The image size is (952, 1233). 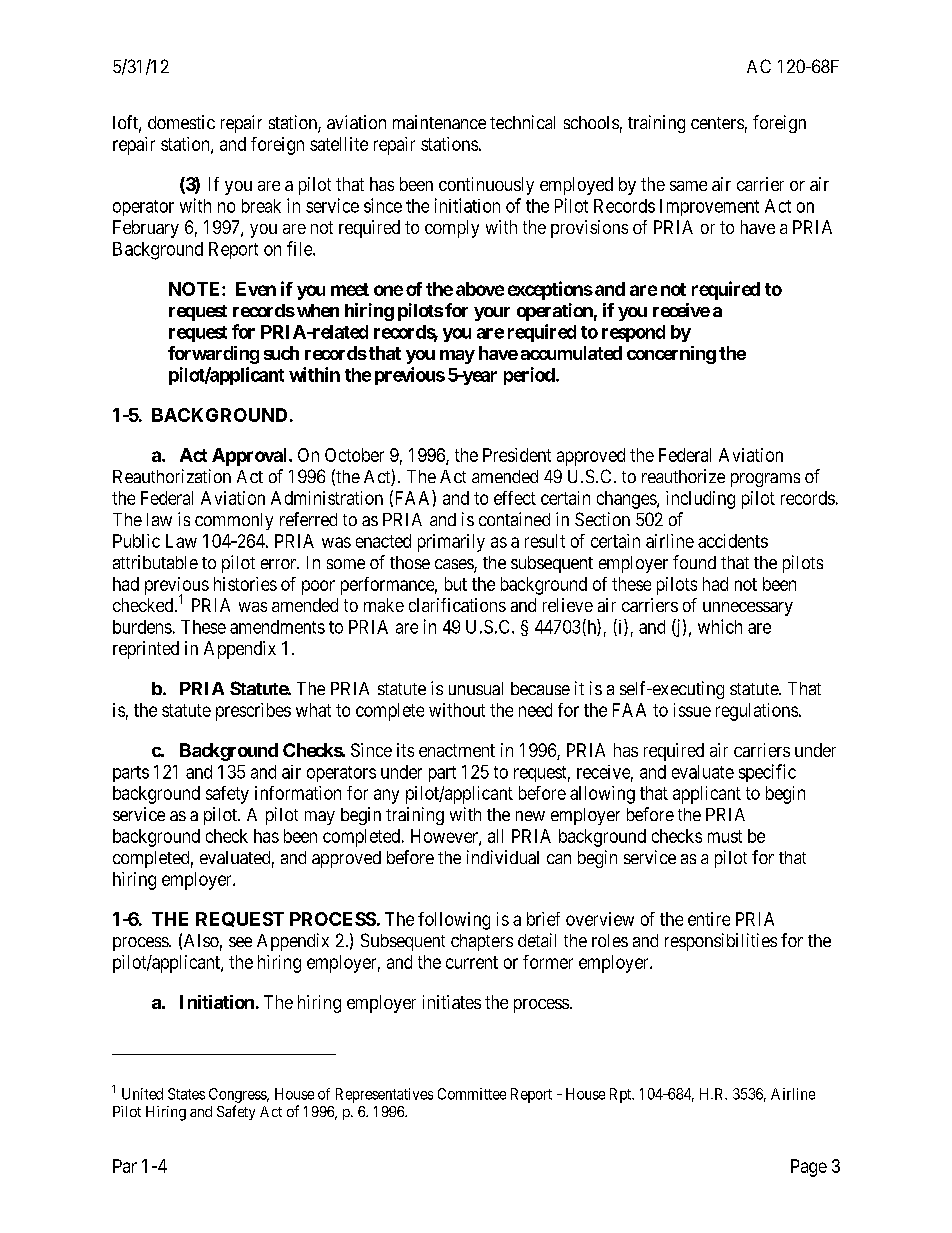 I want to click on concerning, so click(x=671, y=355).
